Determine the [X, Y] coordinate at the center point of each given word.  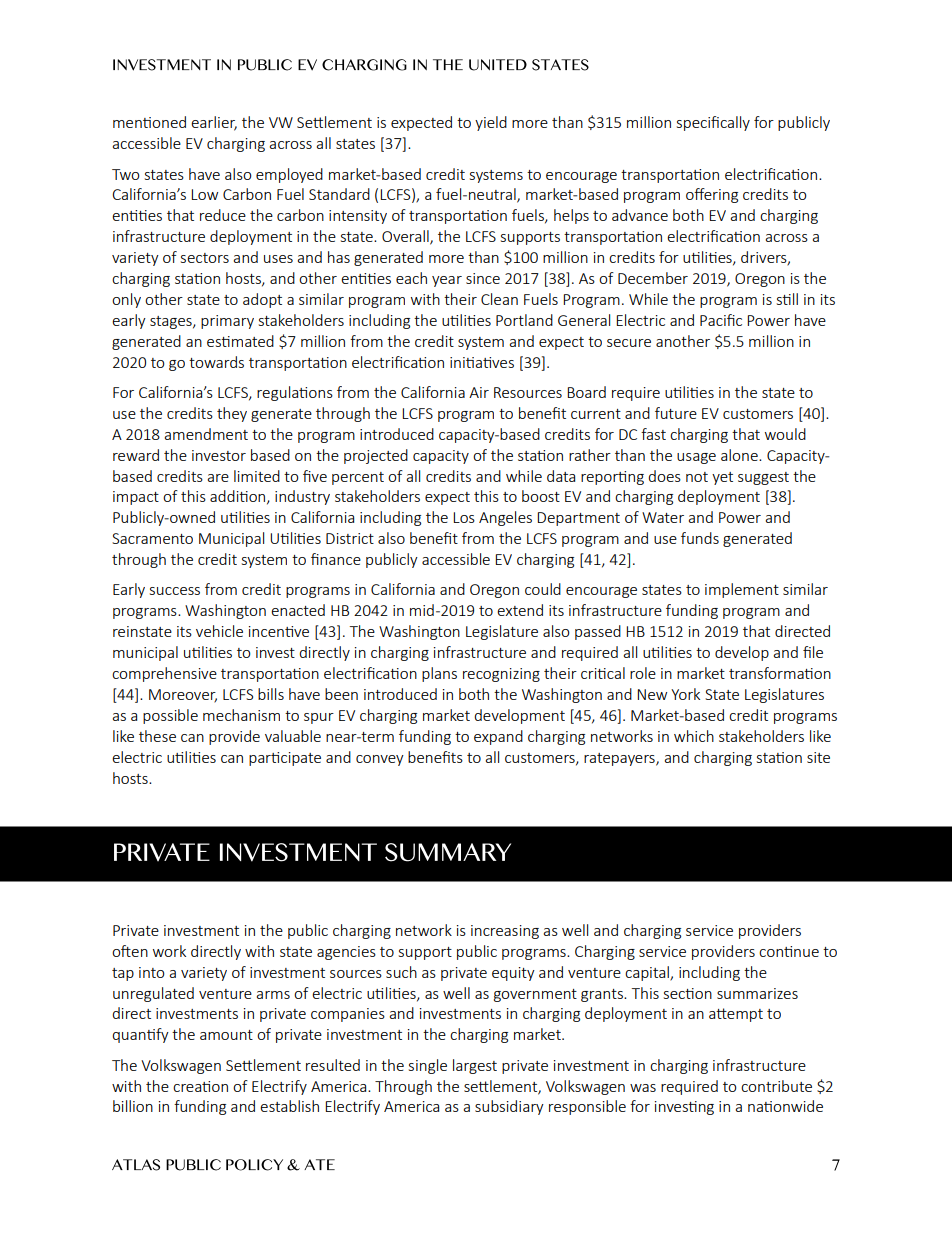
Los [464, 517]
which [694, 736]
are [218, 478]
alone [740, 455]
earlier [214, 123]
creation [200, 1086]
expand [498, 737]
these [157, 736]
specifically [713, 123]
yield [491, 123]
